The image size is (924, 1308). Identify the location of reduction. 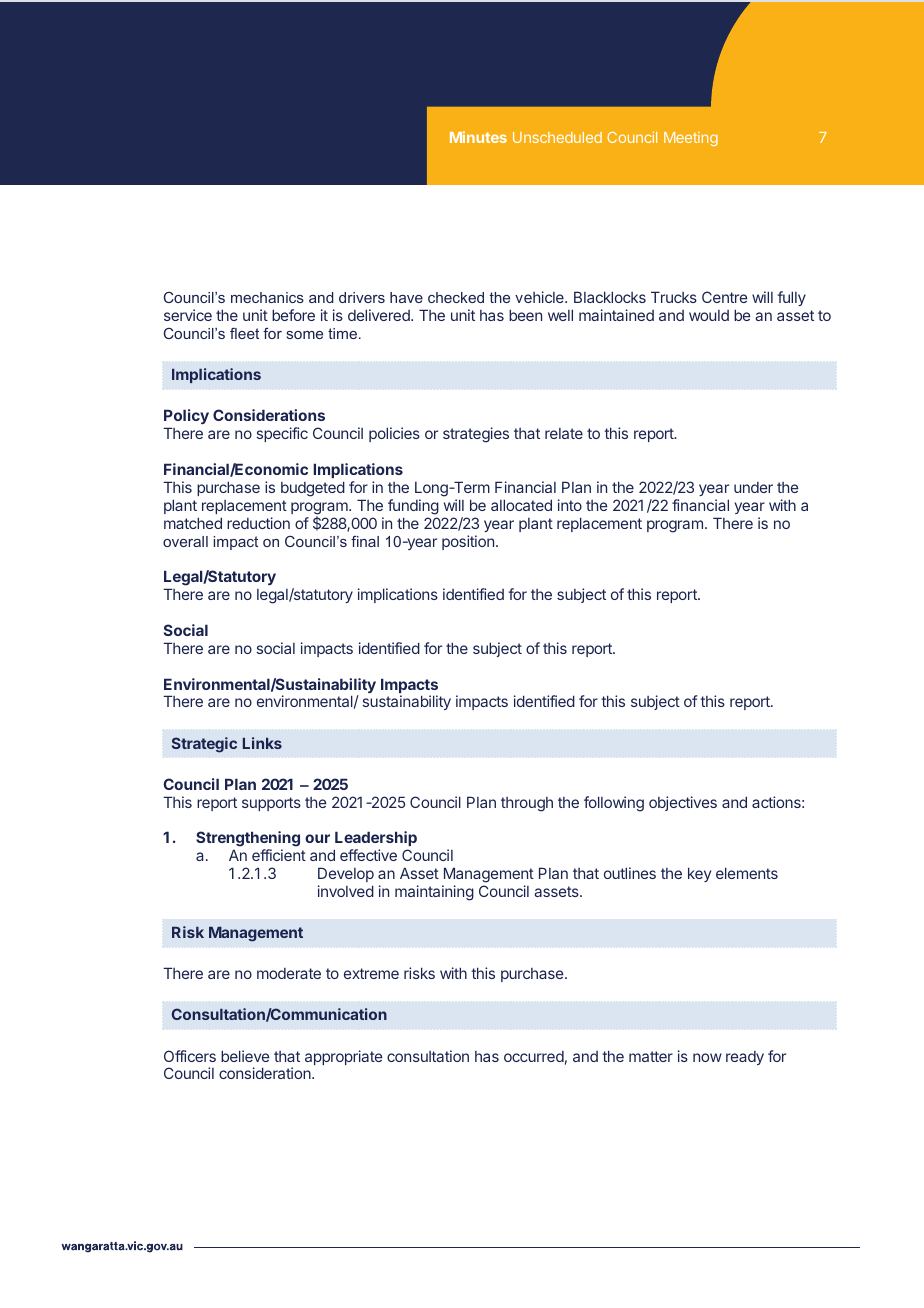
(258, 523).
